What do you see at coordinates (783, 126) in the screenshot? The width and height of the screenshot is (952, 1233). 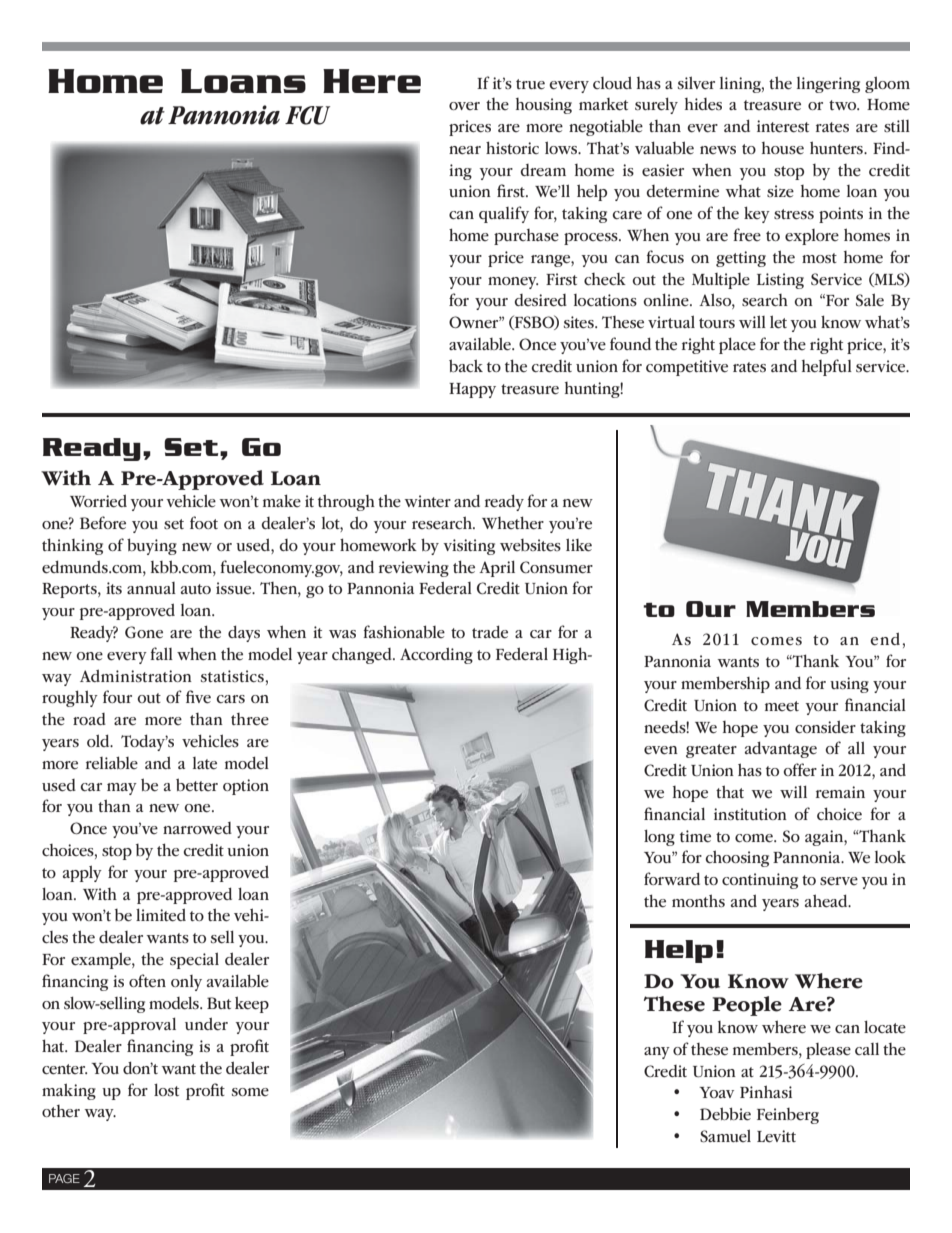 I see `interest` at bounding box center [783, 126].
